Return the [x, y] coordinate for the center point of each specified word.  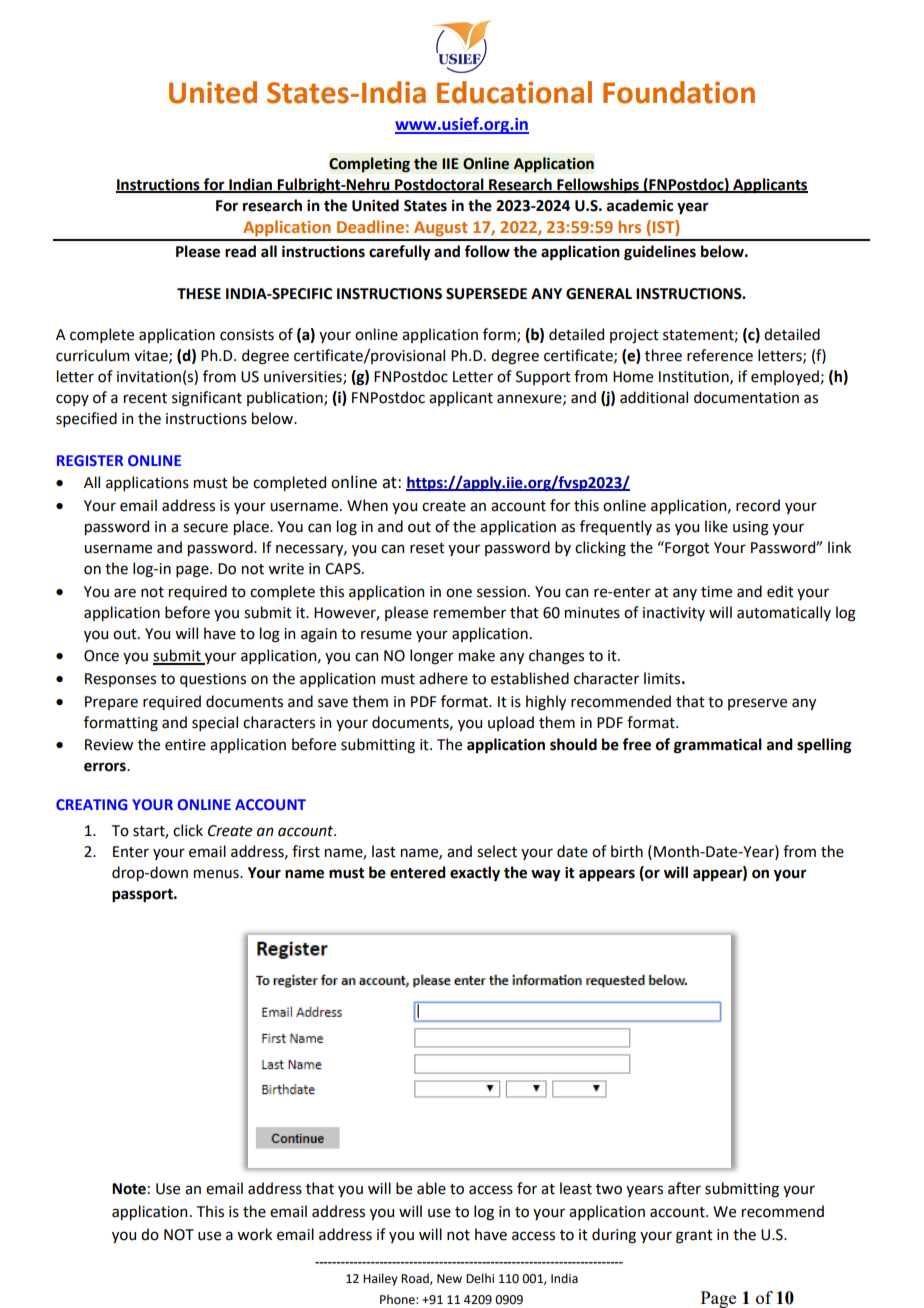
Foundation [679, 92]
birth [627, 851]
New [449, 1279]
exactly [475, 874]
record [758, 505]
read [240, 251]
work [254, 1234]
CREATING [92, 804]
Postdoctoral [439, 185]
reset [427, 548]
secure [205, 528]
